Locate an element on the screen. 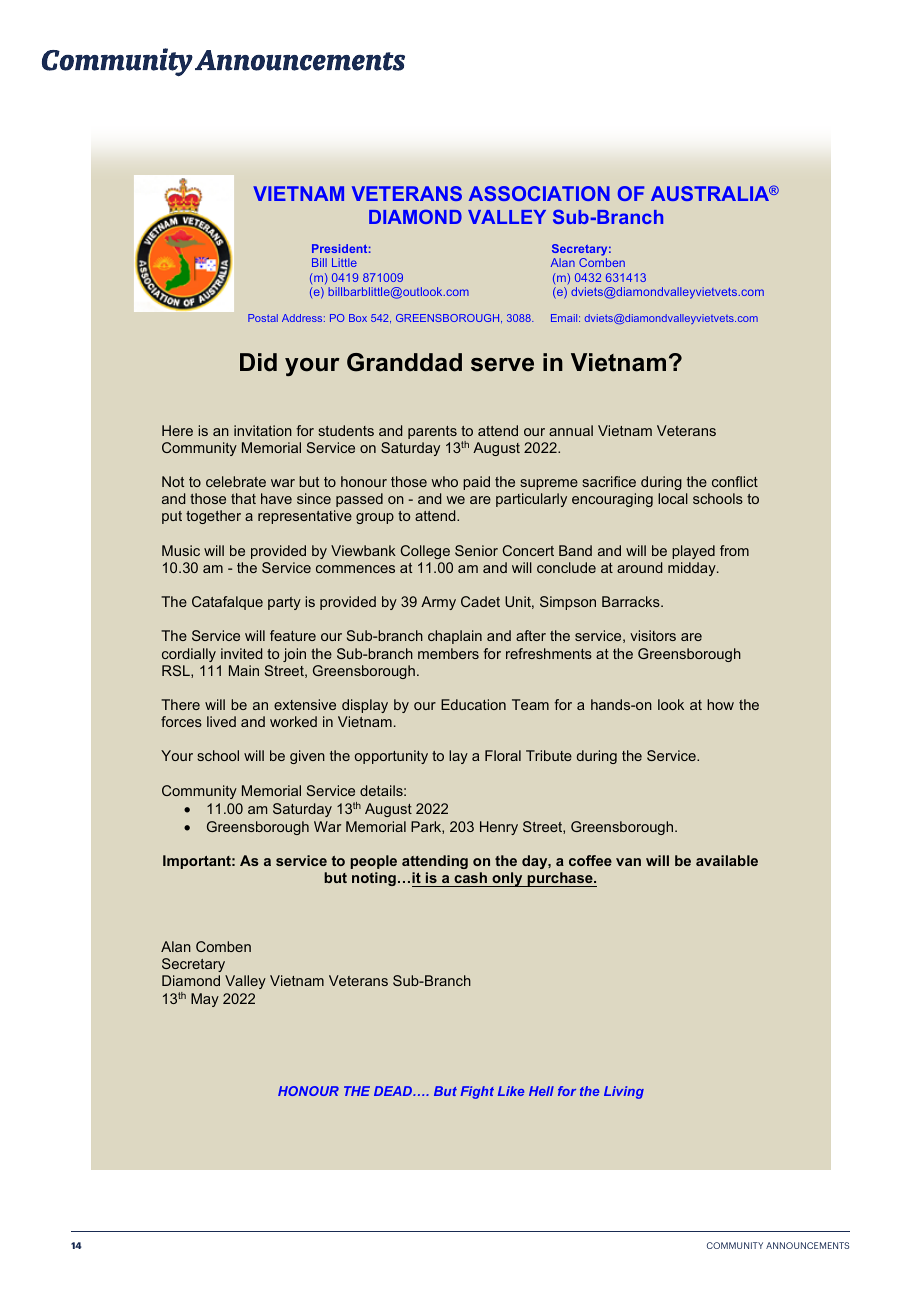 This screenshot has height=1308, width=924. DEAD is located at coordinates (394, 1091).
